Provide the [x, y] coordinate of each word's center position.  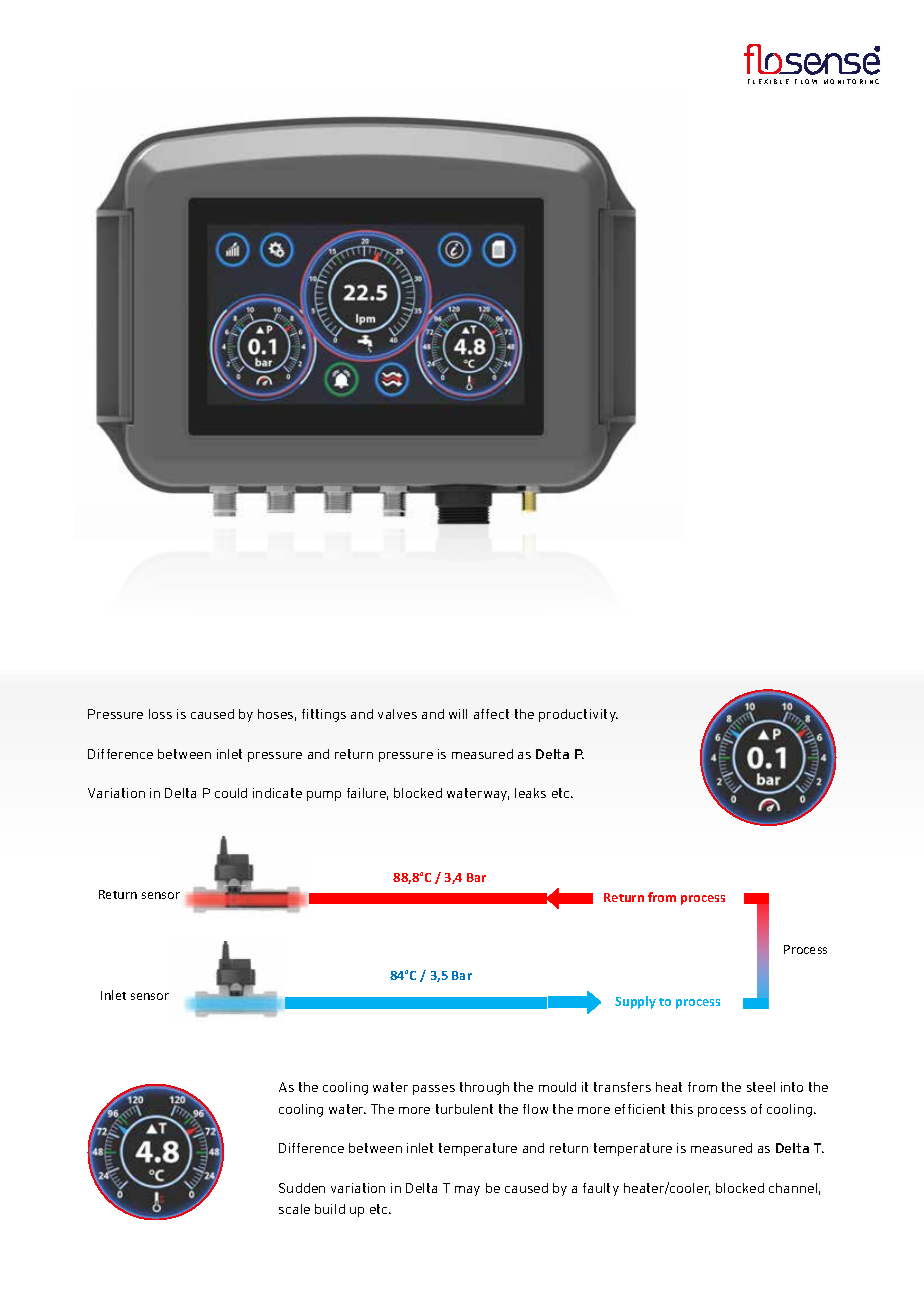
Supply [635, 1002]
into [792, 1087]
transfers [622, 1087]
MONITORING [851, 81]
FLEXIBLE [768, 81]
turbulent [464, 1109]
